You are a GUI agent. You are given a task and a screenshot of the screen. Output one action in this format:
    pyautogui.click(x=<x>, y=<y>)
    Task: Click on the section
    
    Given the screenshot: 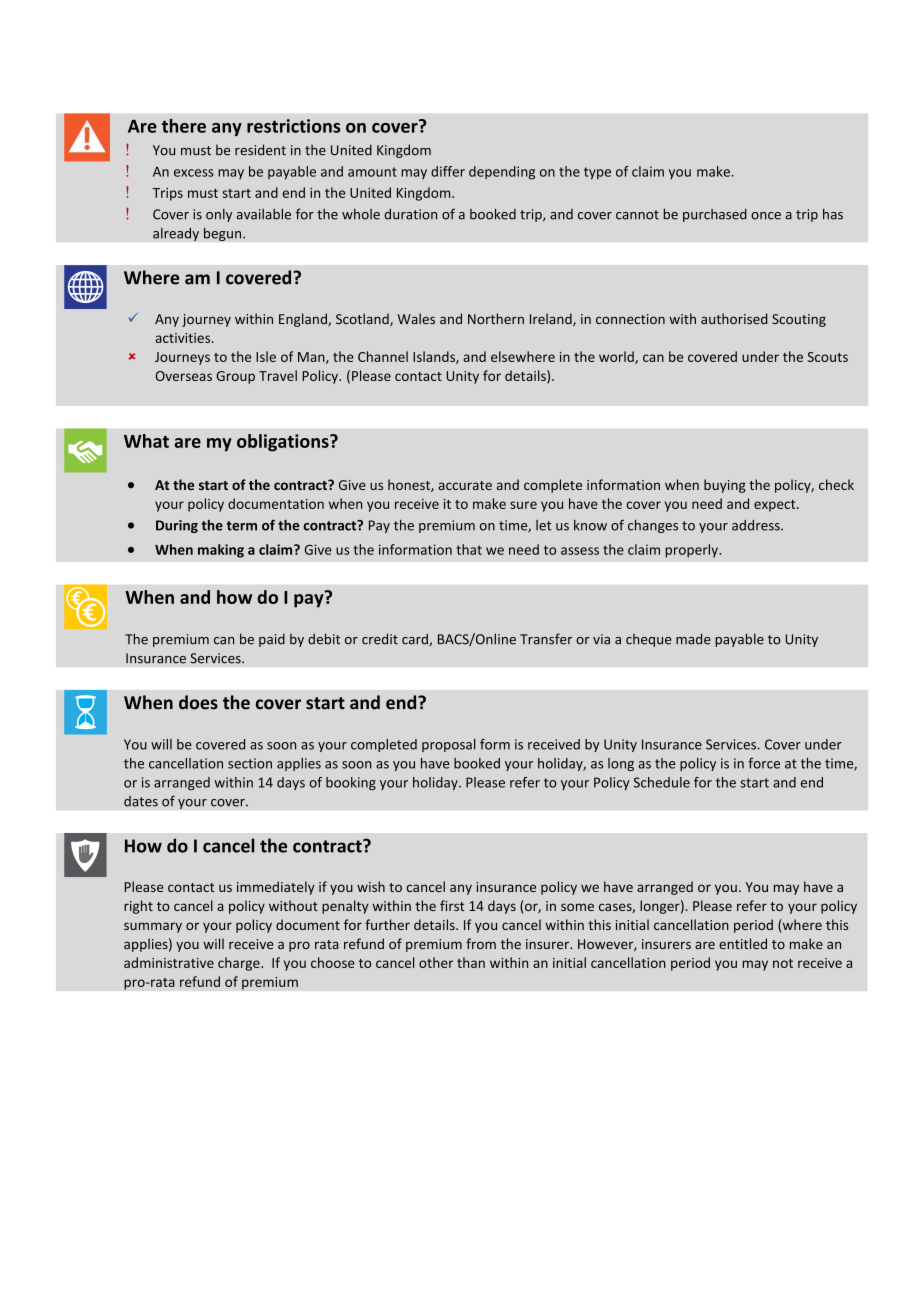 What is the action you would take?
    pyautogui.click(x=250, y=763)
